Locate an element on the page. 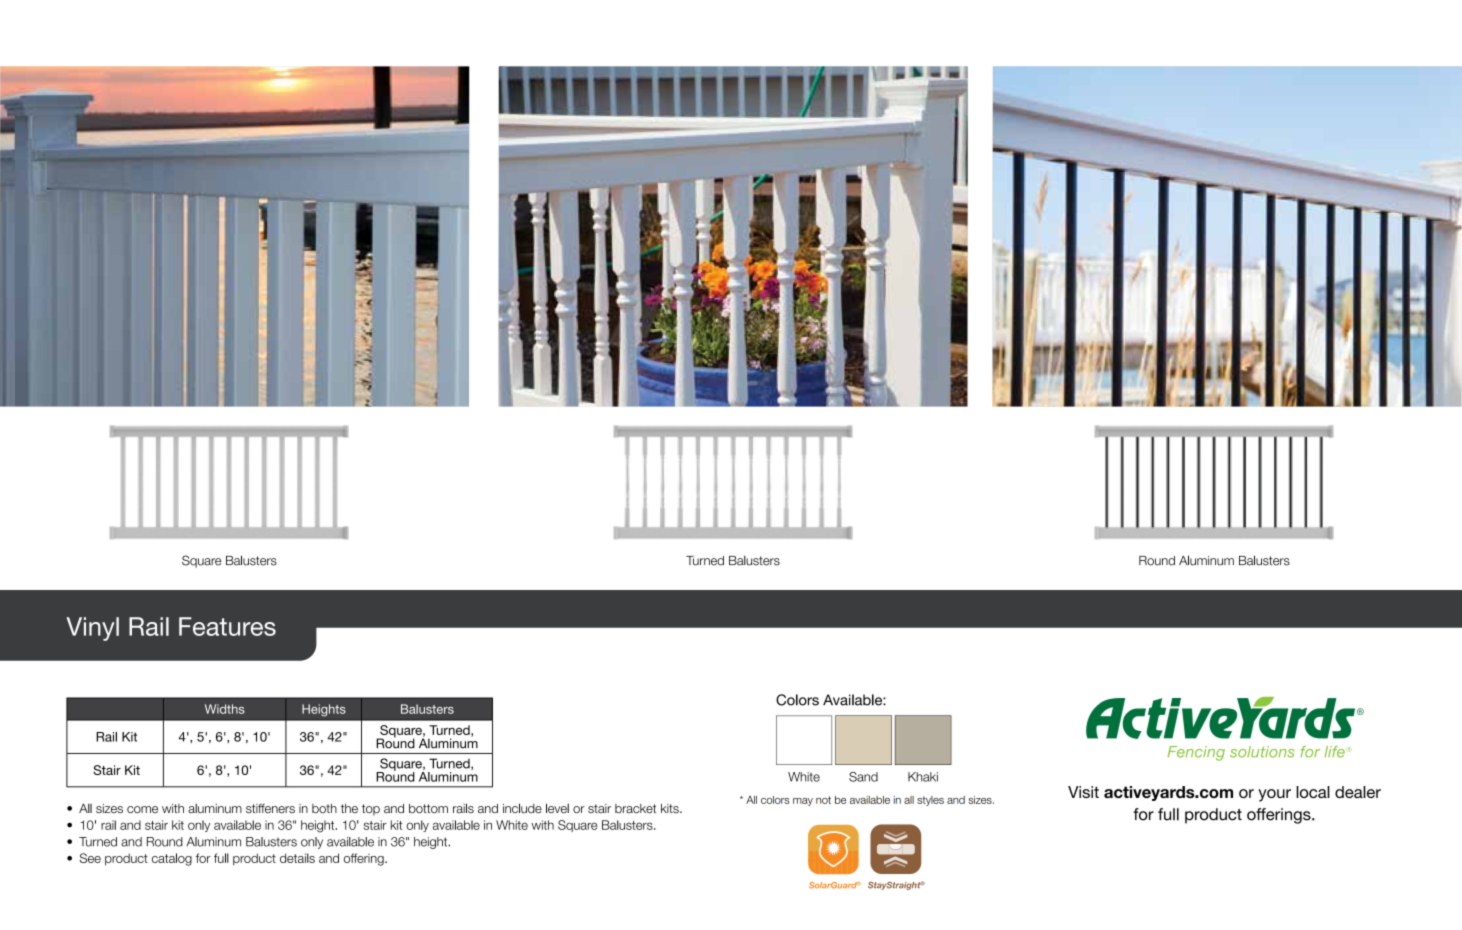 The image size is (1462, 930). details is located at coordinates (297, 858).
